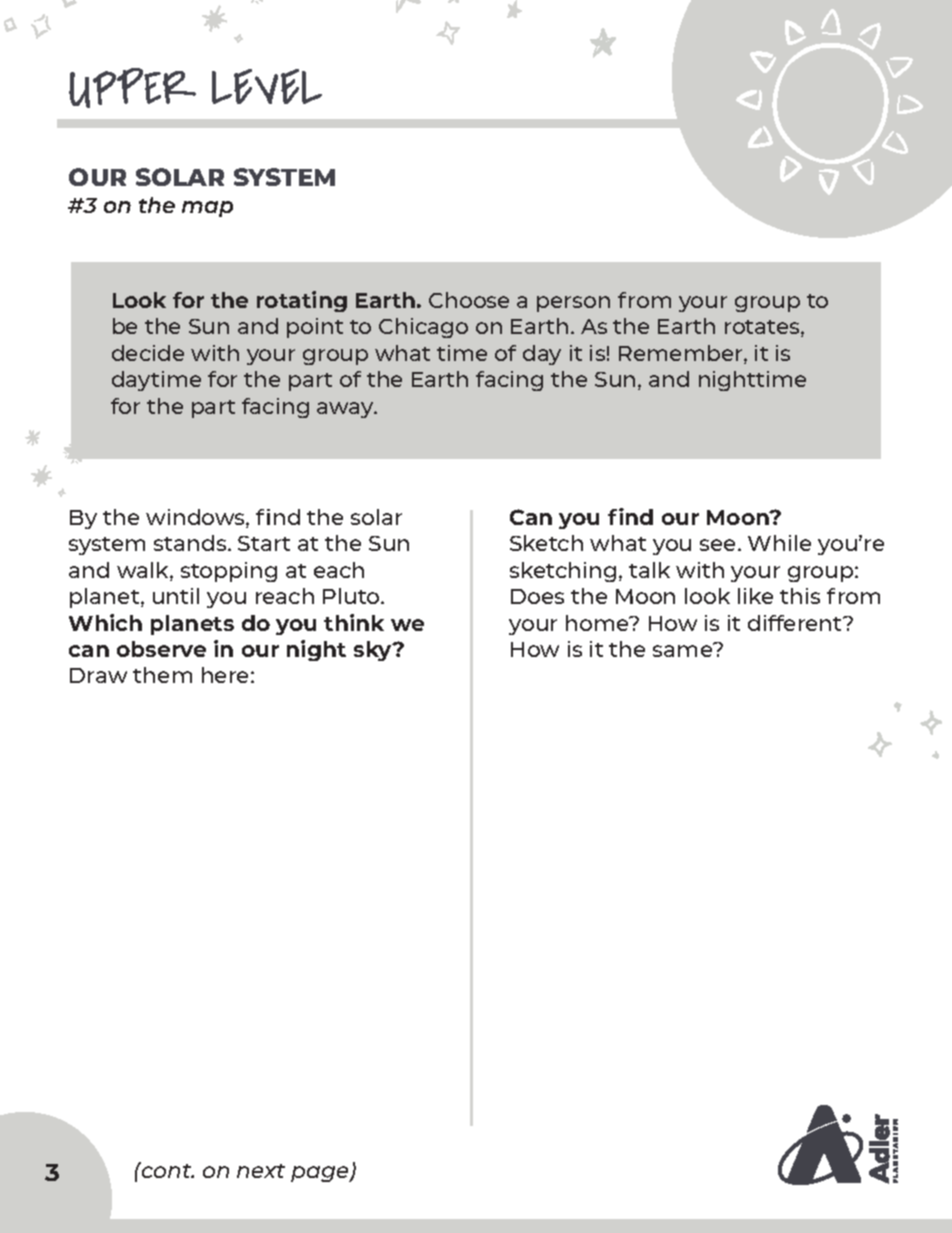 The image size is (952, 1233). Describe the element at coordinates (267, 86) in the image. I see `LEVEL` at that location.
